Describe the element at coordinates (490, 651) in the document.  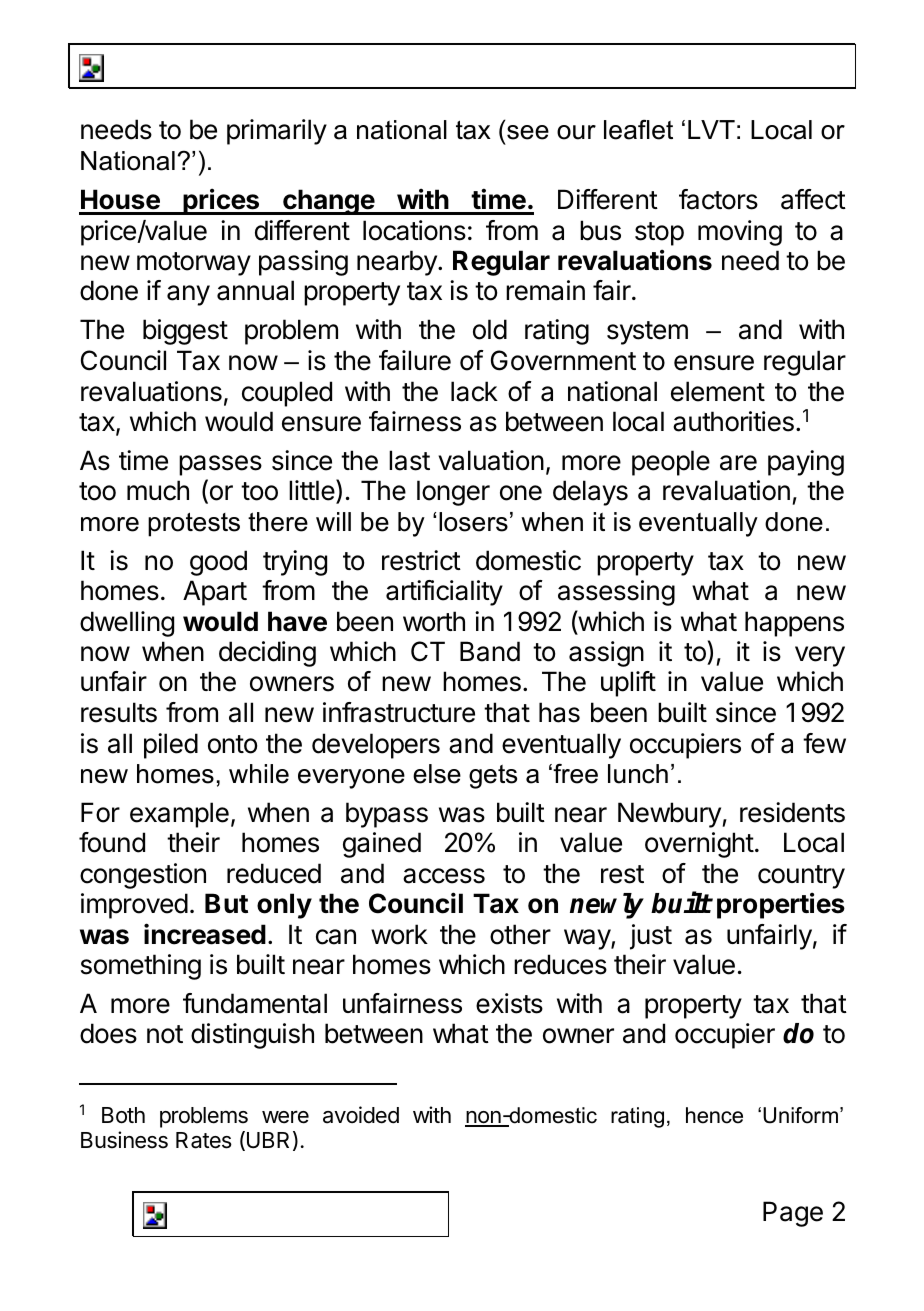
I see `Band` at that location.
